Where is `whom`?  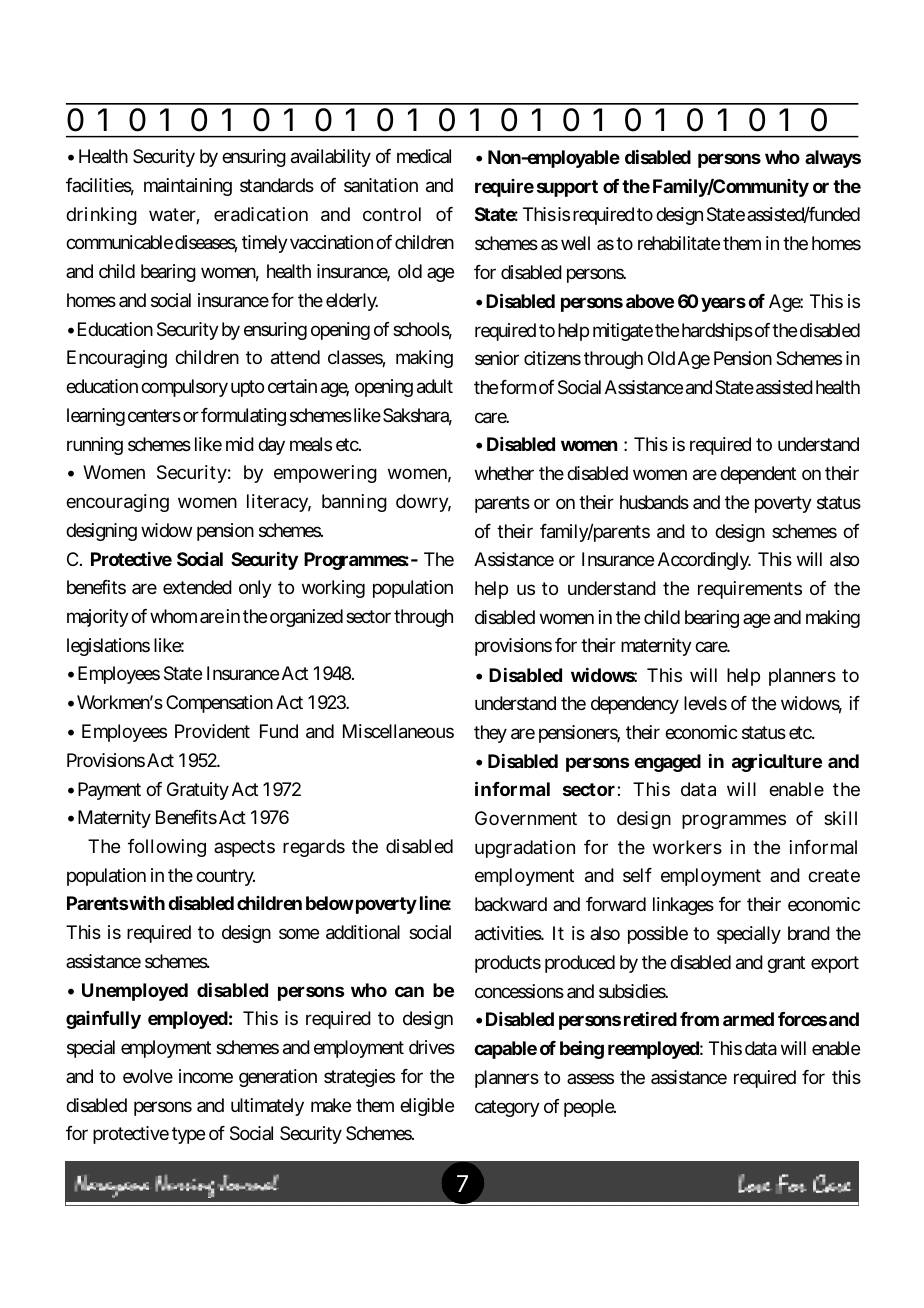
whom is located at coordinates (173, 616).
